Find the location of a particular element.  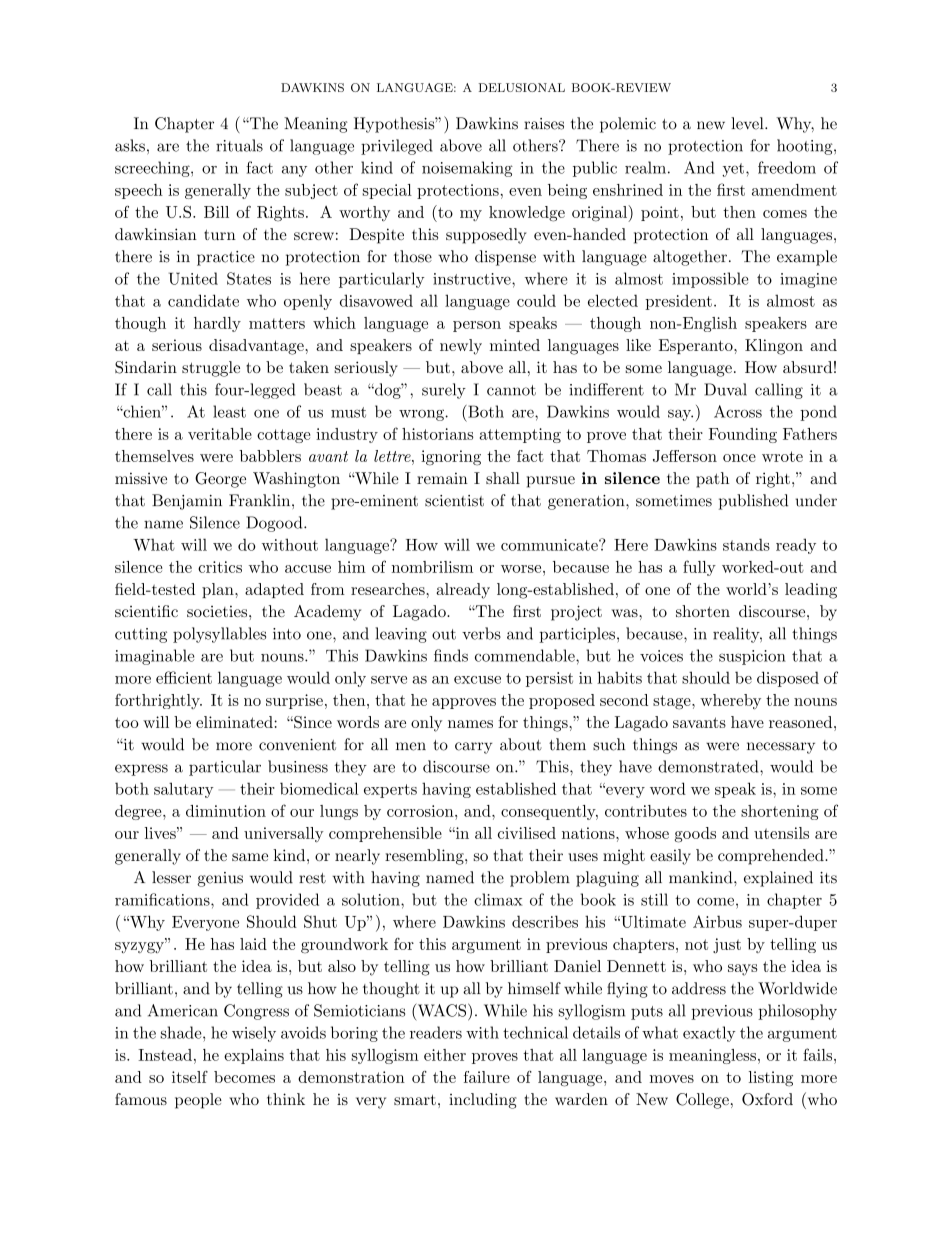

verbs is located at coordinates (481, 633).
